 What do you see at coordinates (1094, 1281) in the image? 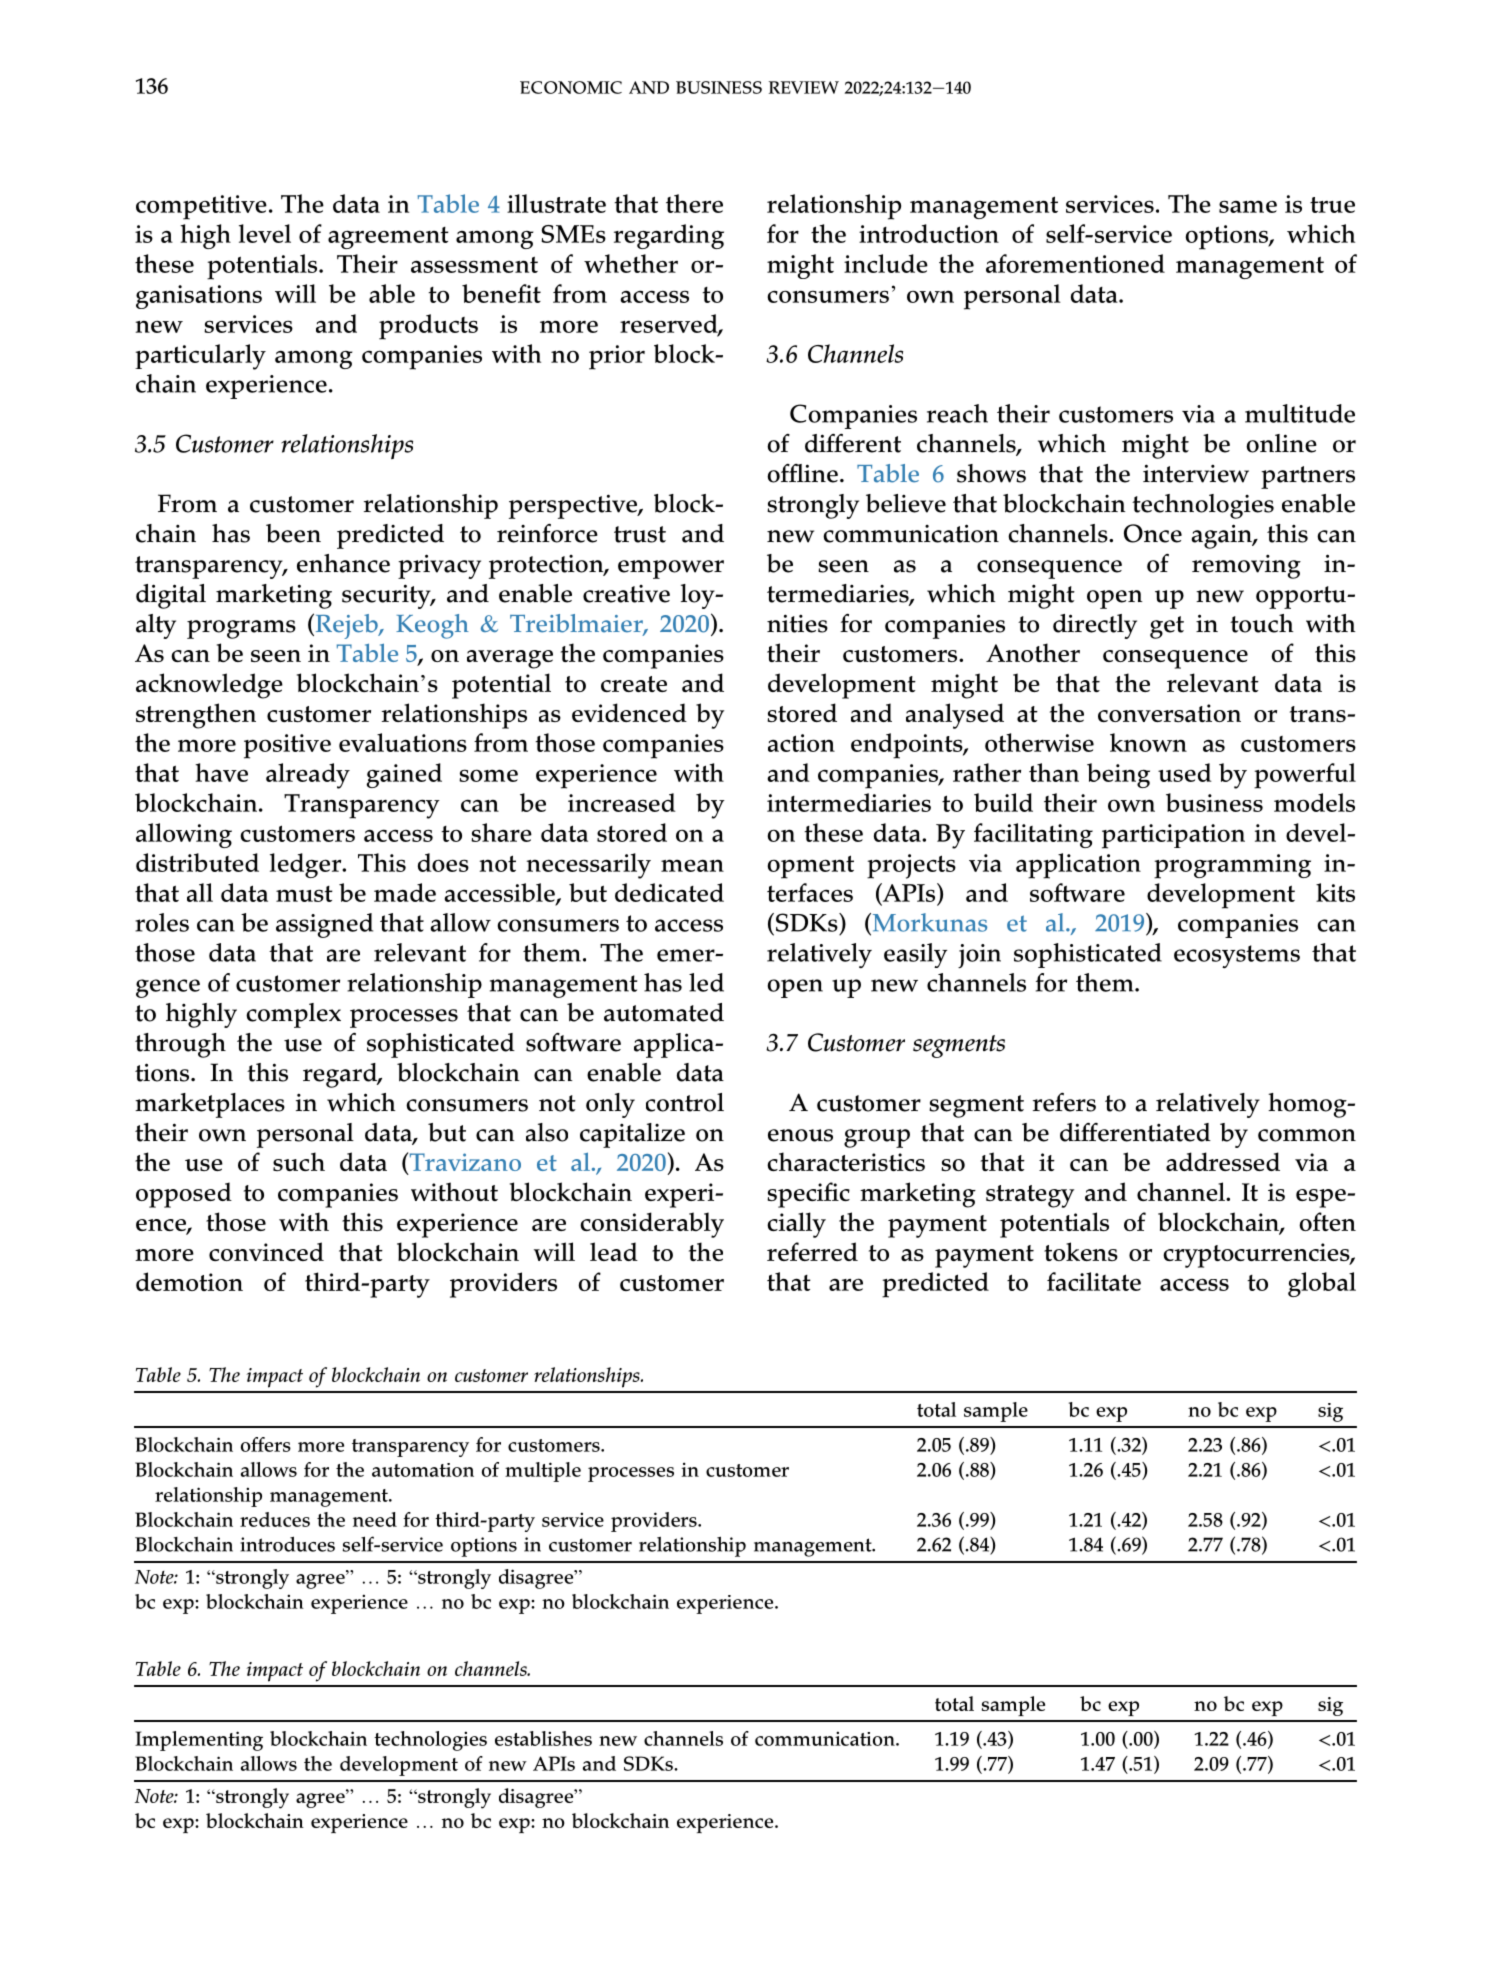
I see `facilitate` at bounding box center [1094, 1281].
